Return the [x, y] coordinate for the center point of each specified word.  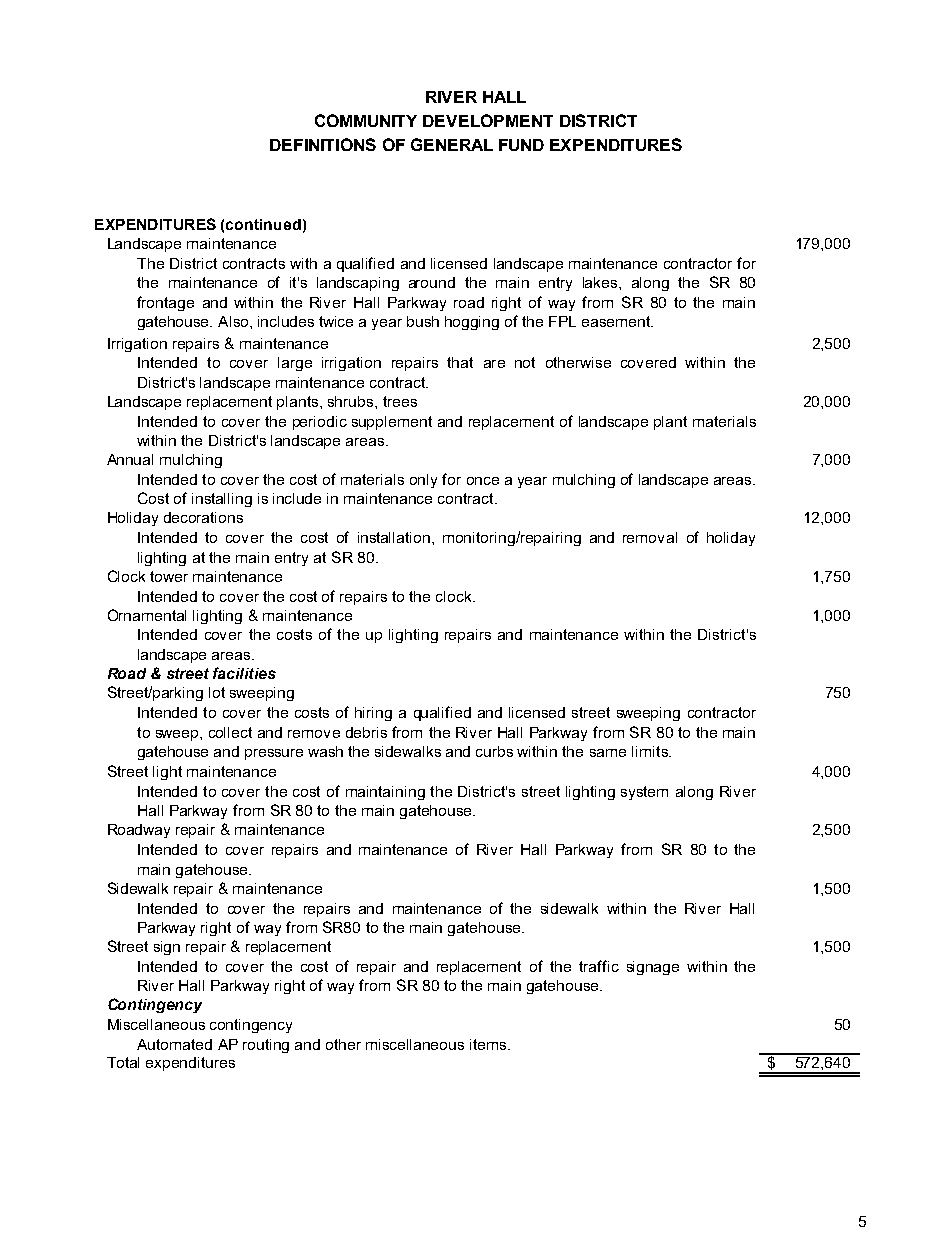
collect [230, 732]
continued [263, 224]
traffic [599, 966]
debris [366, 732]
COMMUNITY [366, 120]
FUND [521, 145]
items [489, 1044]
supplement [392, 423]
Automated [174, 1044]
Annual [130, 459]
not [525, 362]
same [608, 753]
